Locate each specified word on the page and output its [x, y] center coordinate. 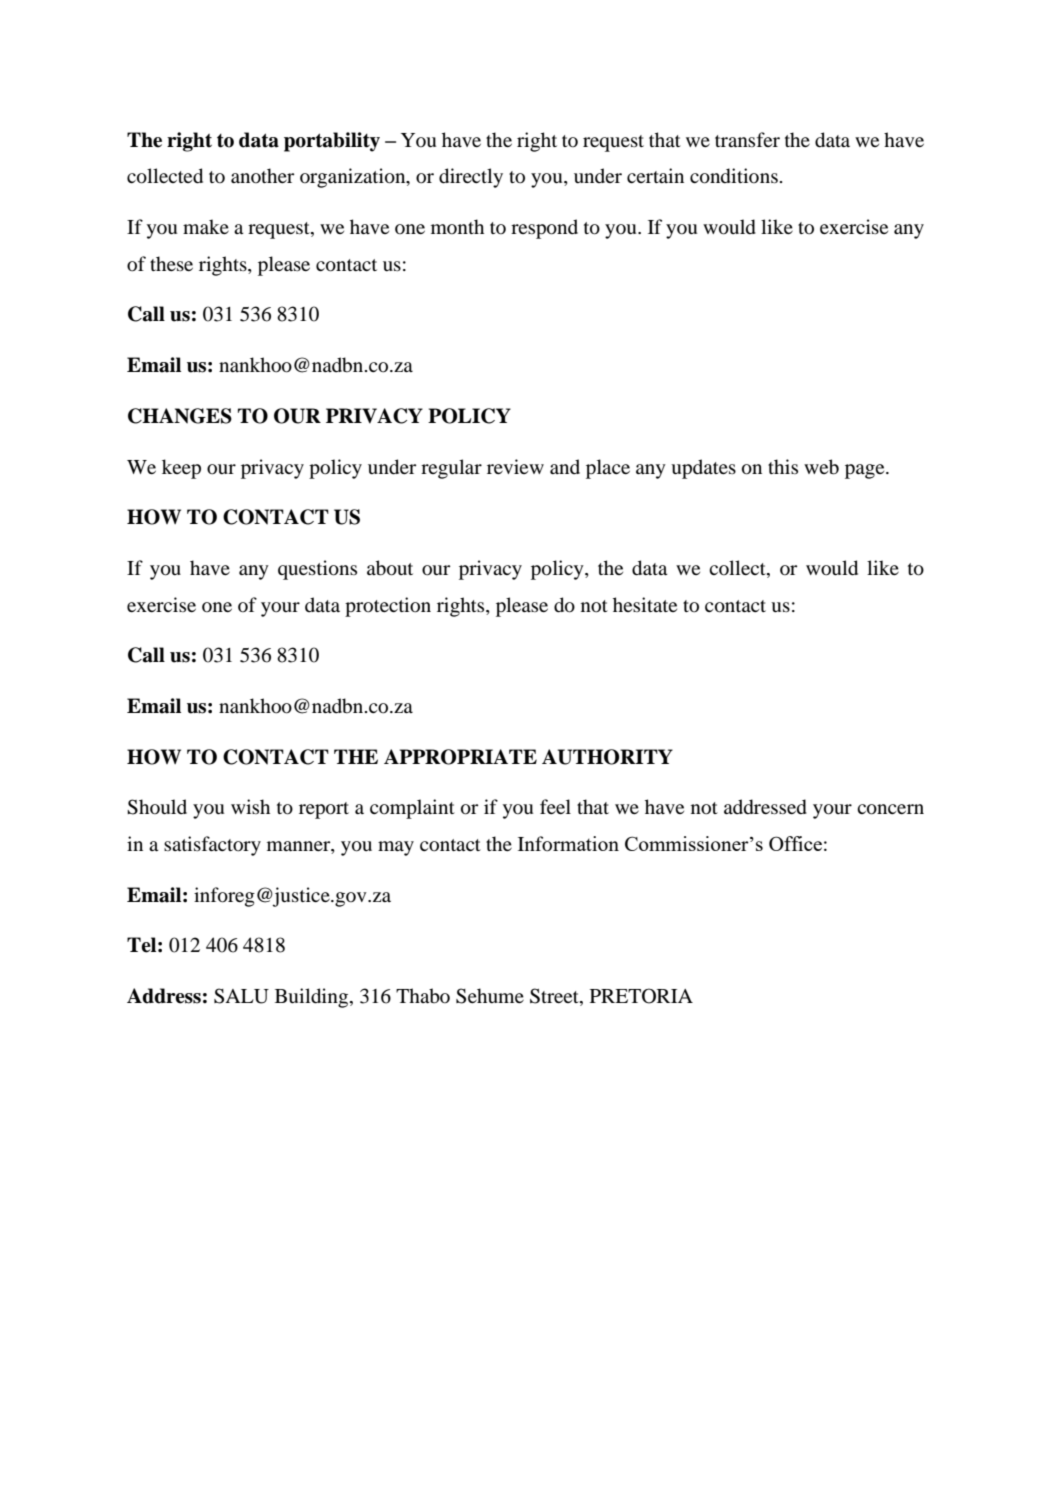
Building [313, 998]
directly [471, 178]
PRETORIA [641, 996]
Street [555, 997]
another [262, 175]
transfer [747, 140]
